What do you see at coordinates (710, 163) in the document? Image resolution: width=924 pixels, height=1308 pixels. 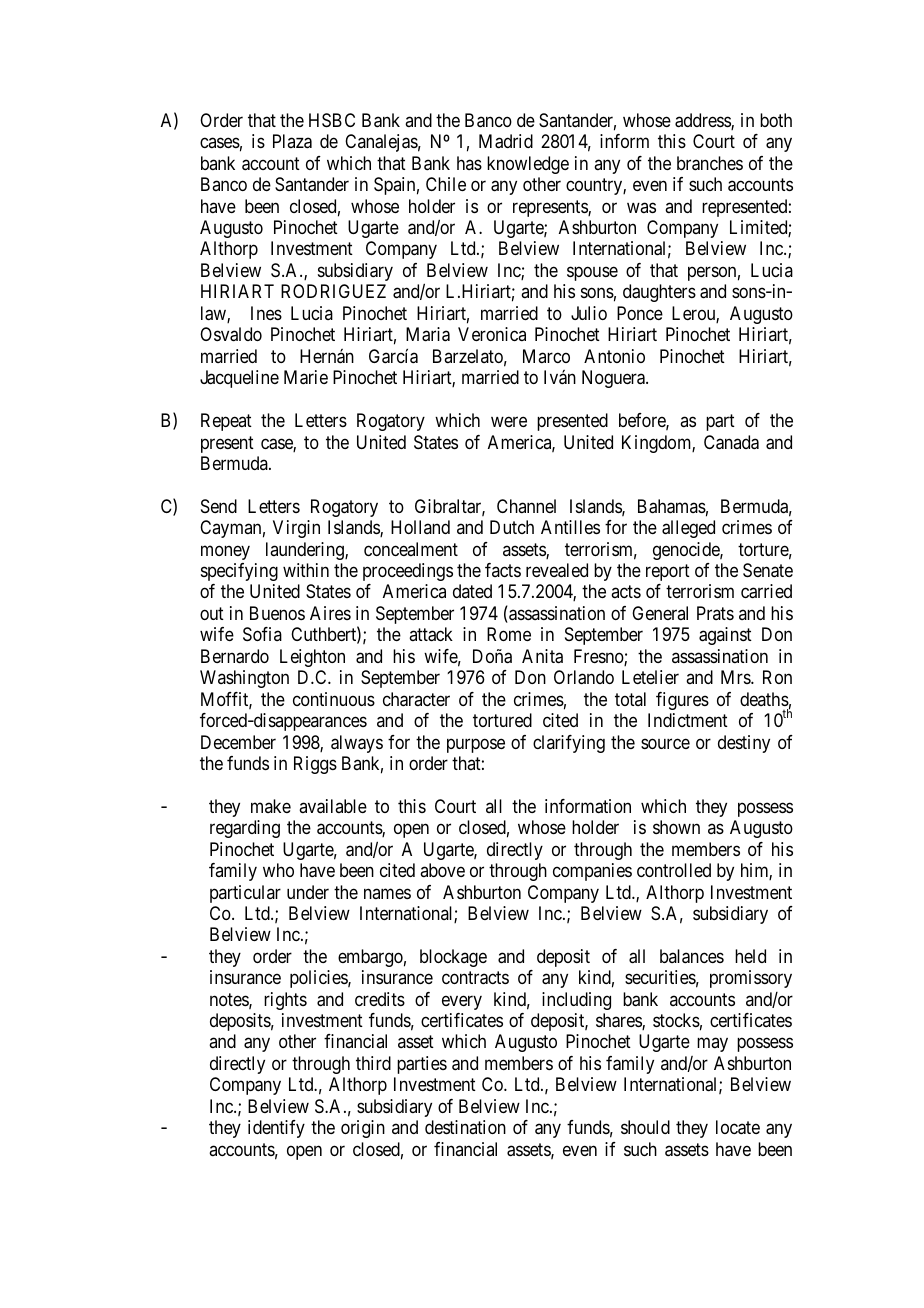 I see `branches` at bounding box center [710, 163].
